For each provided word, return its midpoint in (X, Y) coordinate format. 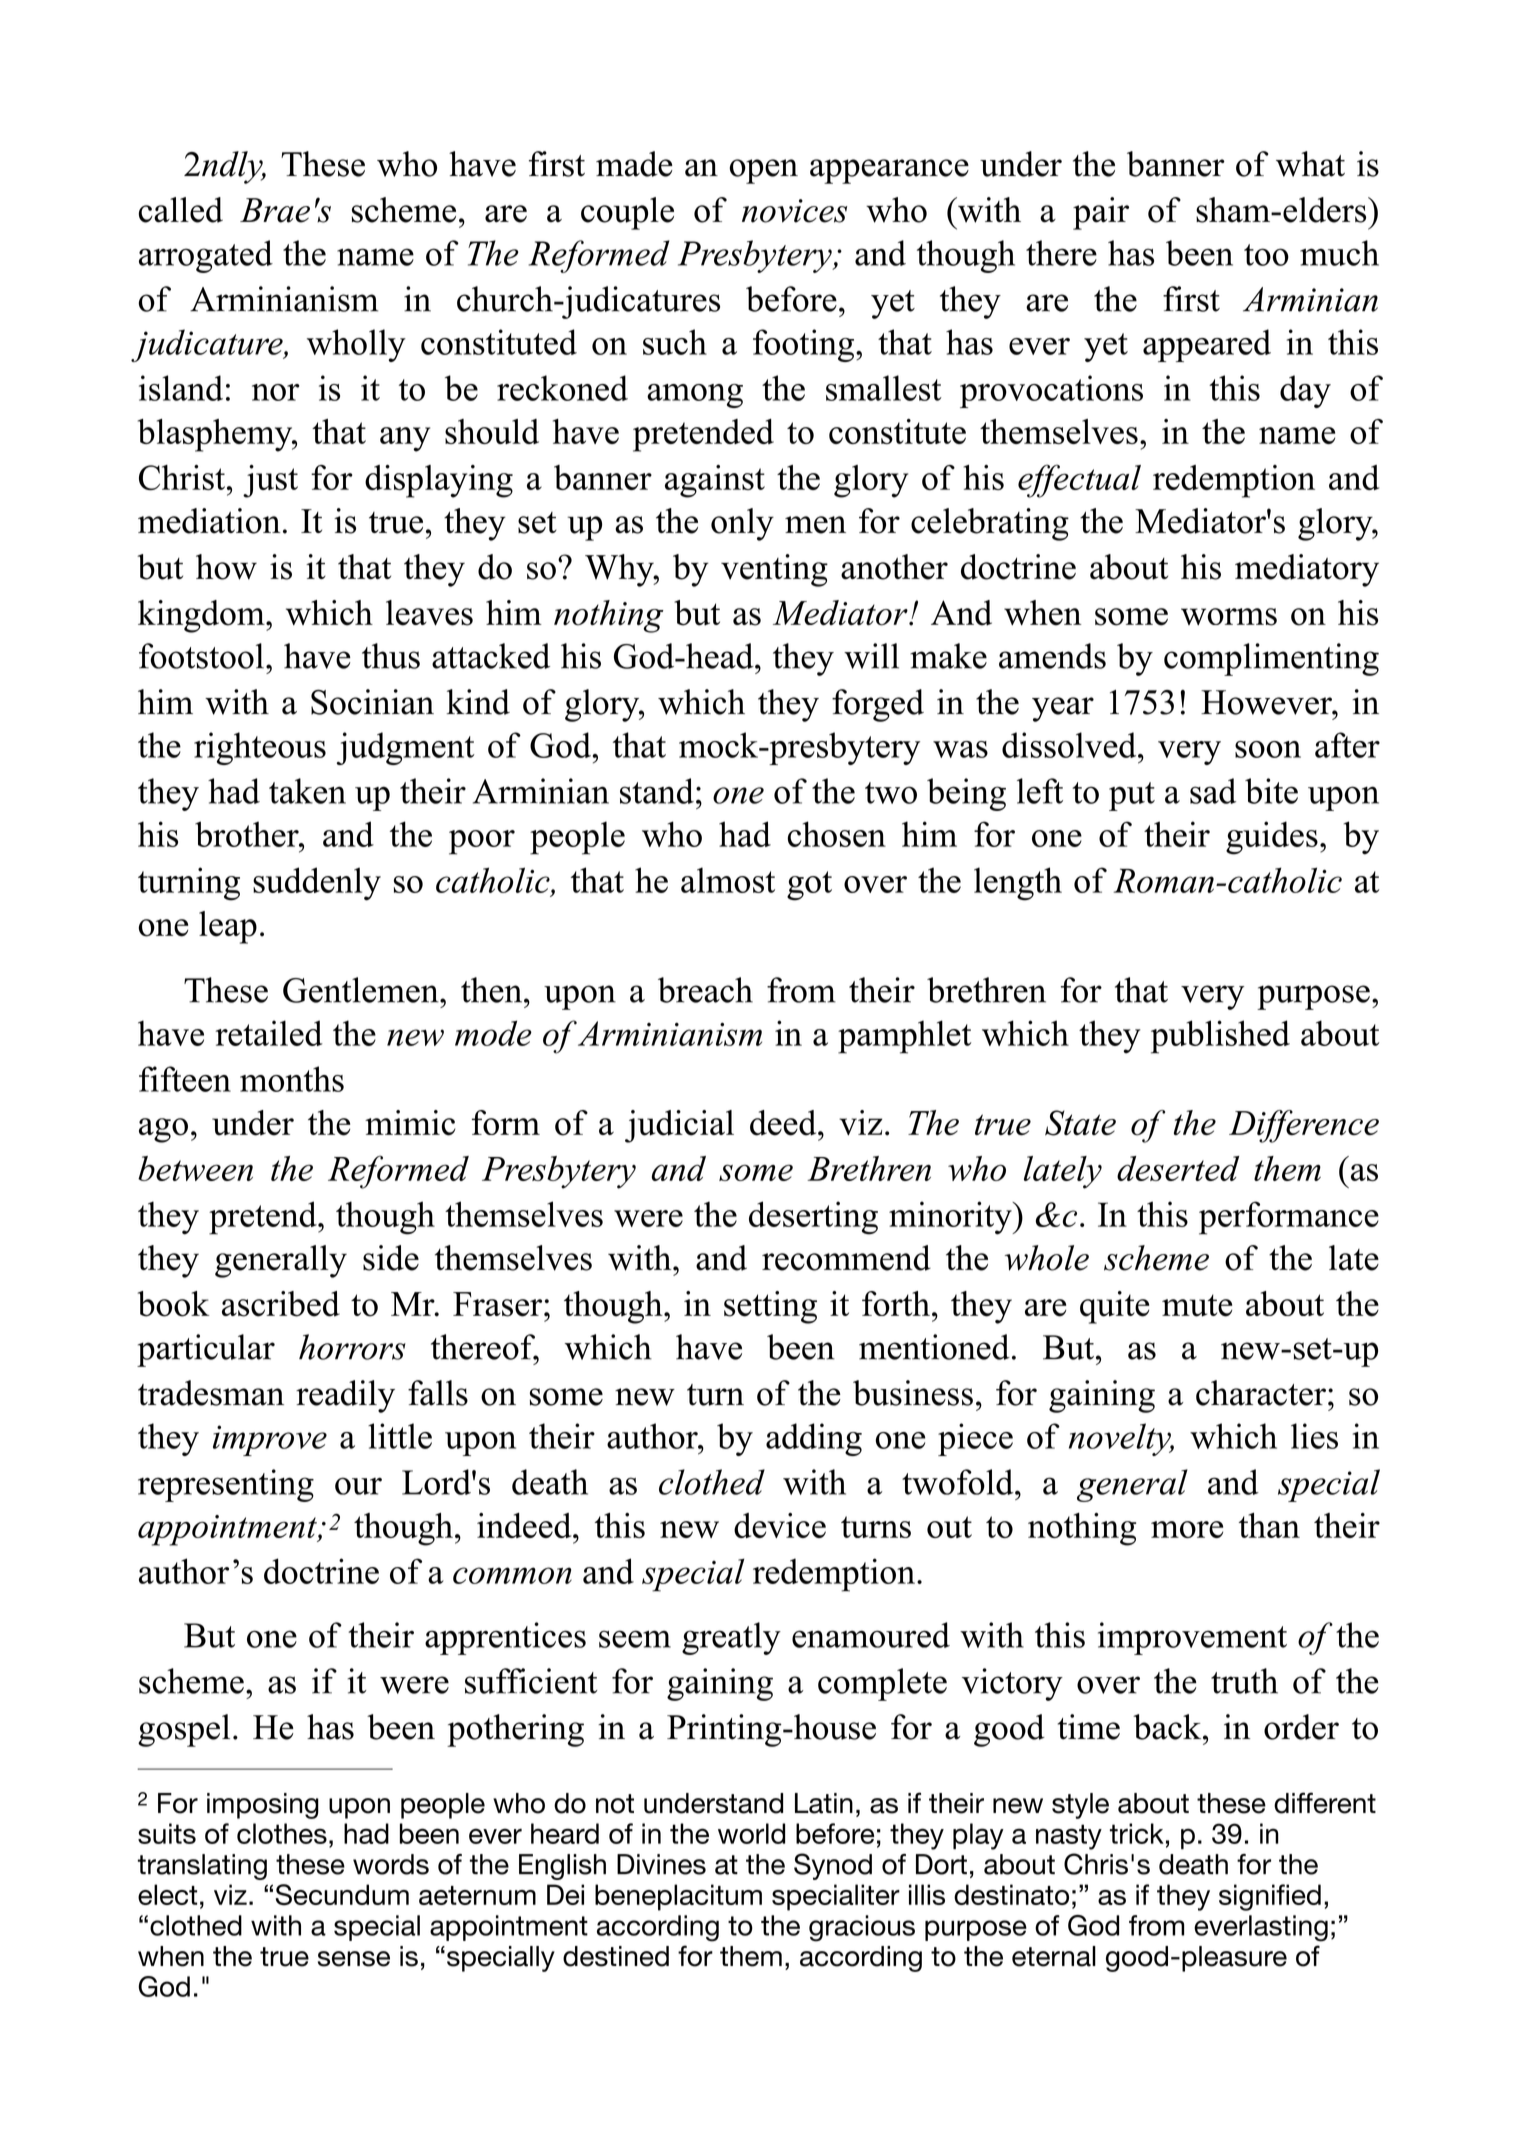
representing (226, 1485)
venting (774, 570)
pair (1101, 213)
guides (1272, 838)
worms (1229, 617)
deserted (1178, 1168)
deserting (813, 1218)
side (391, 1258)
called (181, 210)
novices (794, 211)
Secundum (342, 1895)
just (270, 481)
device (780, 1525)
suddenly (317, 884)
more (1187, 1529)
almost (728, 880)
